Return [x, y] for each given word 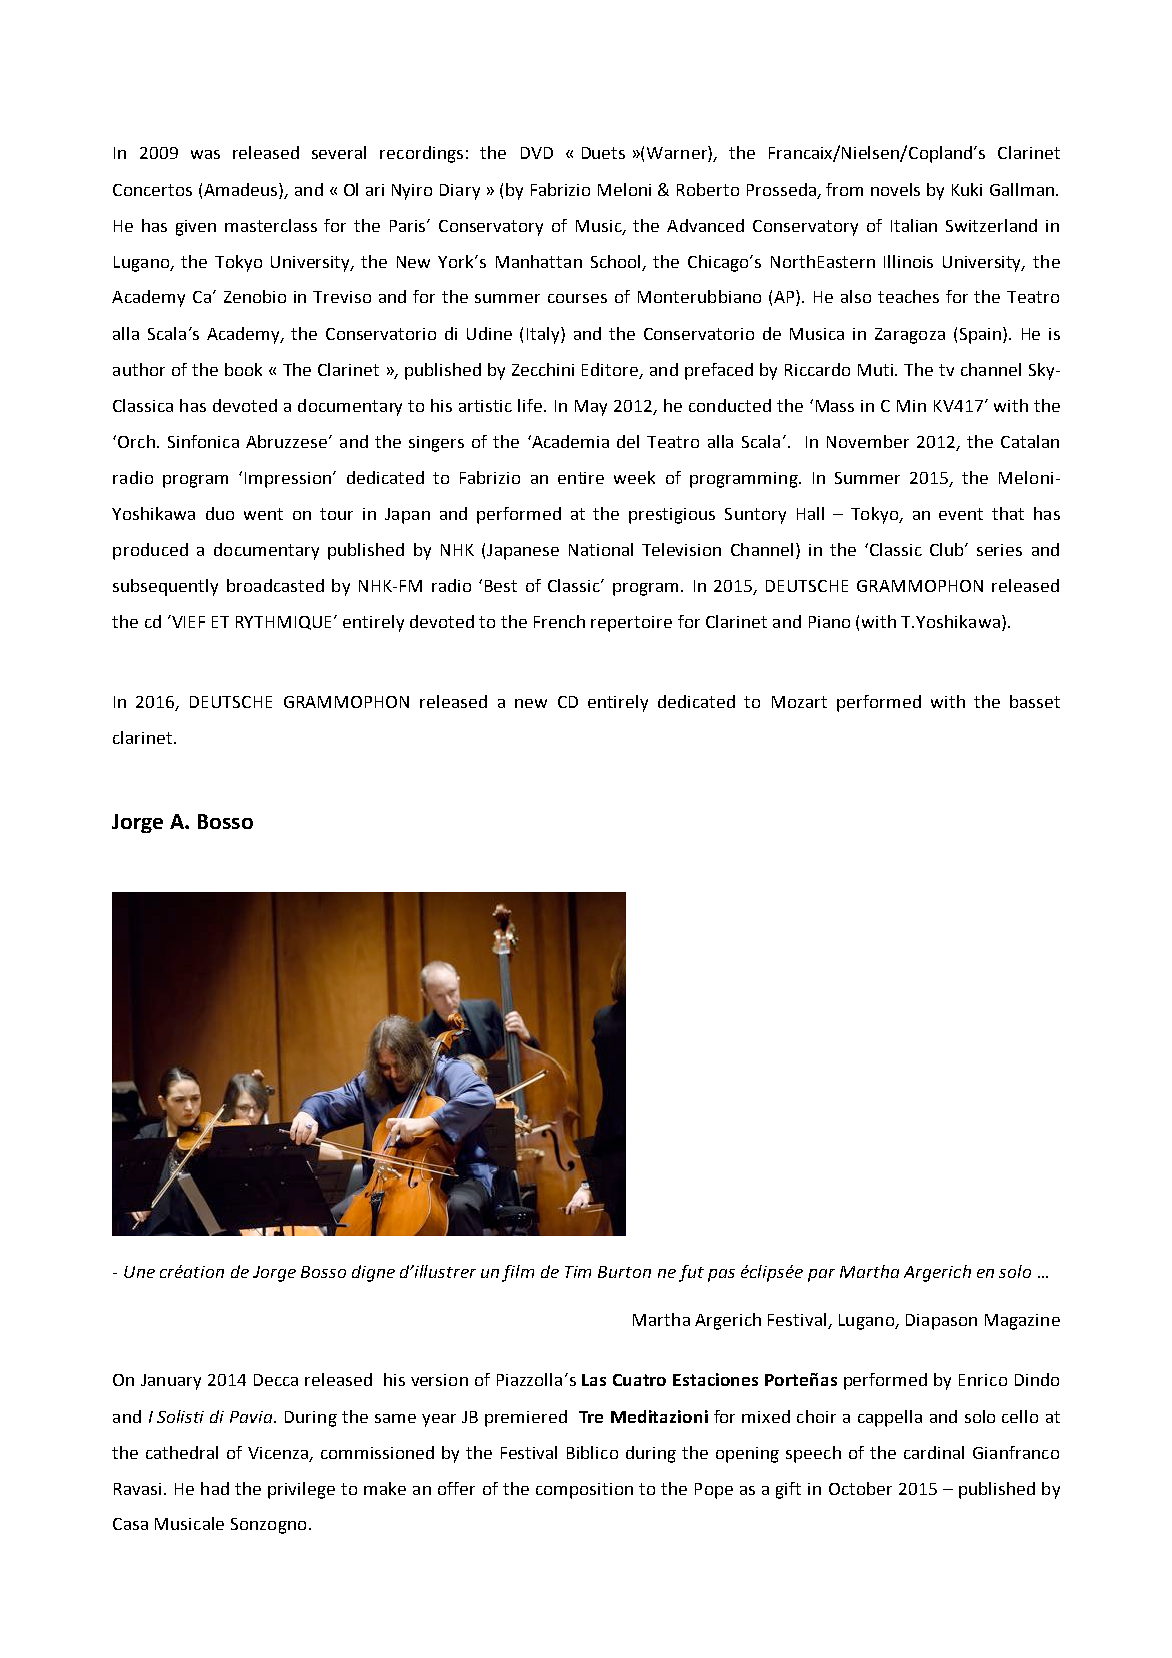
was [205, 154]
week [634, 477]
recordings [421, 154]
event [961, 514]
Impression [288, 480]
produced [150, 551]
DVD [537, 153]
